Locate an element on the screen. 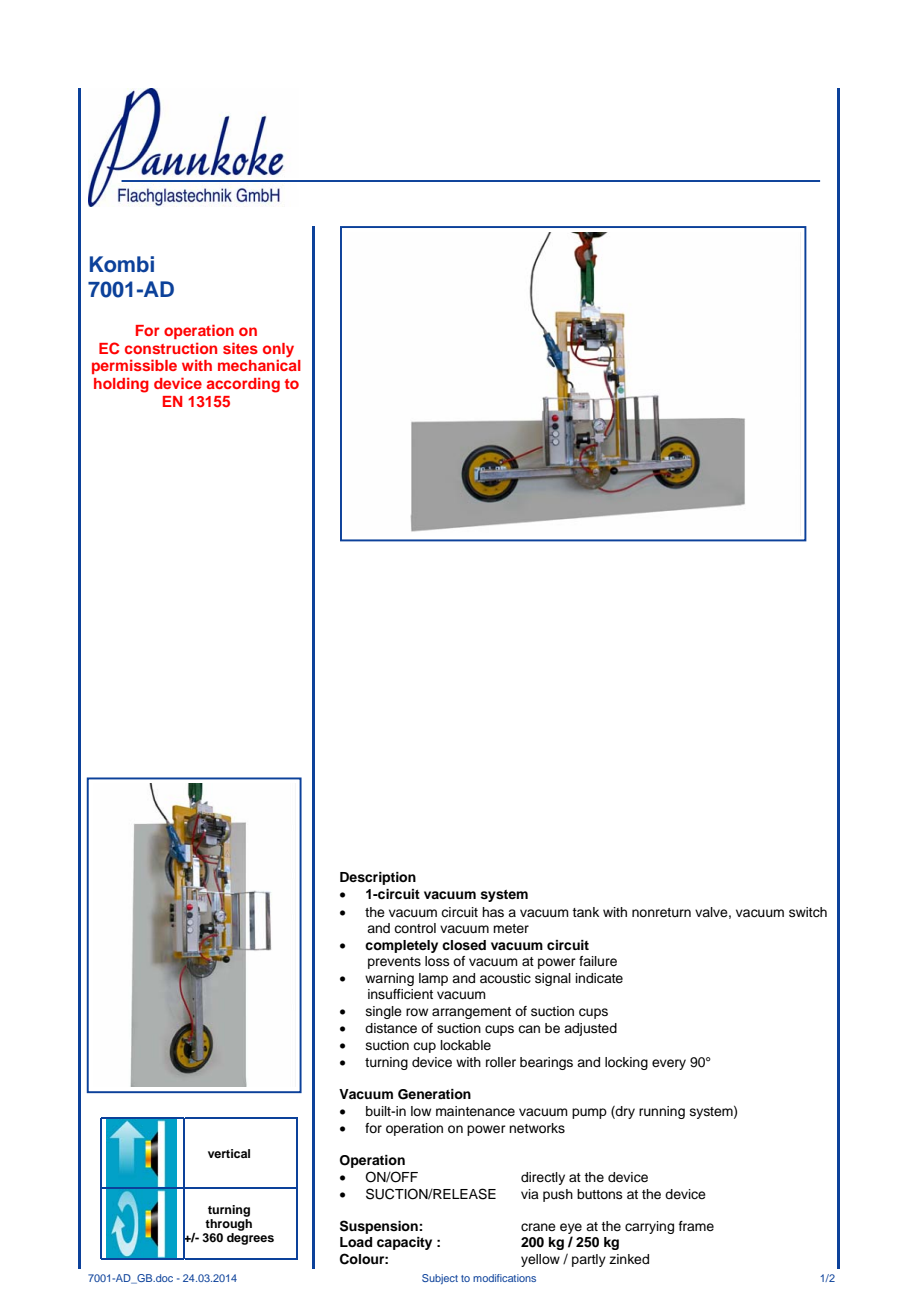 This screenshot has width=924, height=1308. vertical is located at coordinates (229, 1153).
